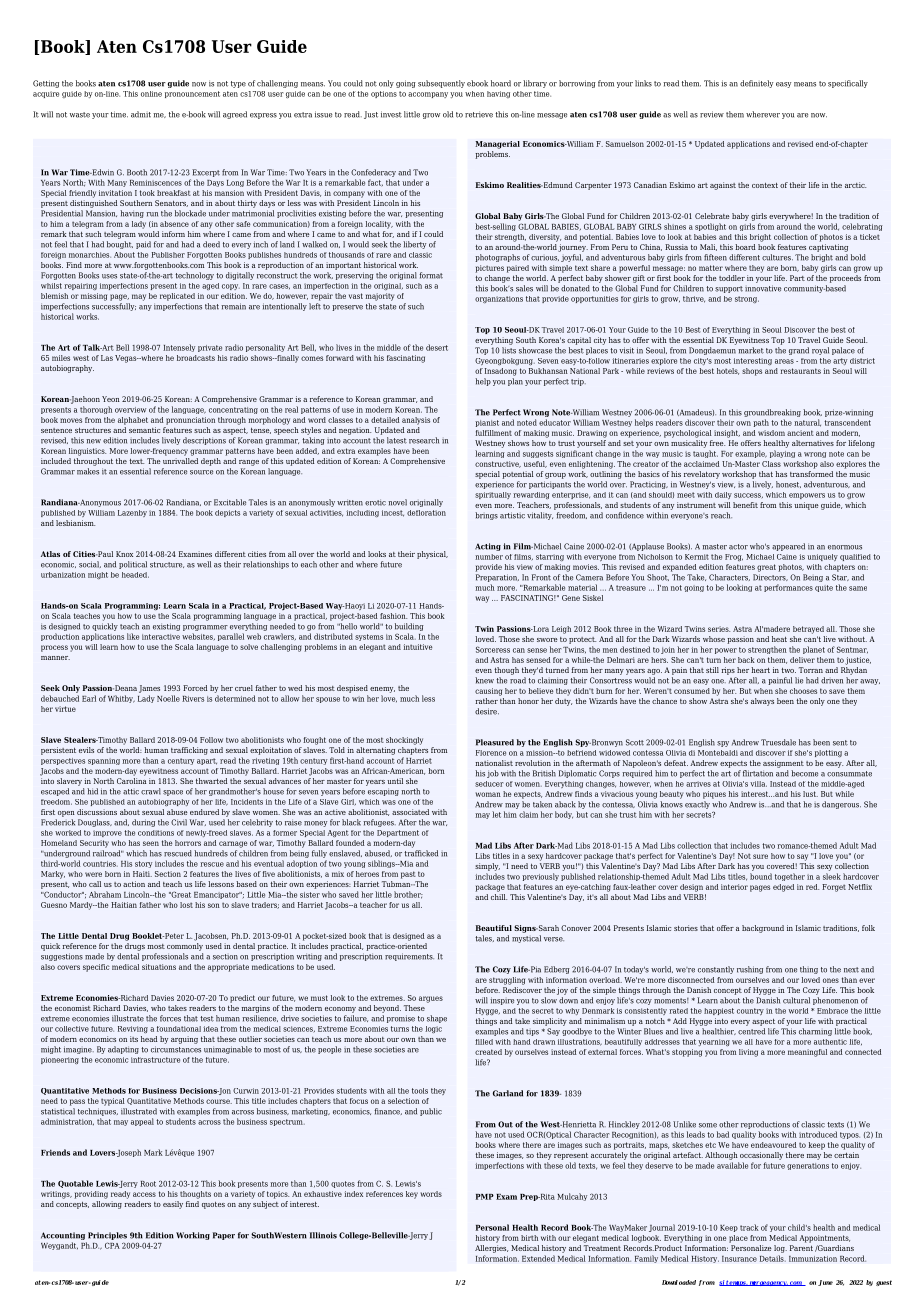 This screenshot has width=924, height=1308. Describe the element at coordinates (134, 884) in the screenshot. I see `action` at that location.
